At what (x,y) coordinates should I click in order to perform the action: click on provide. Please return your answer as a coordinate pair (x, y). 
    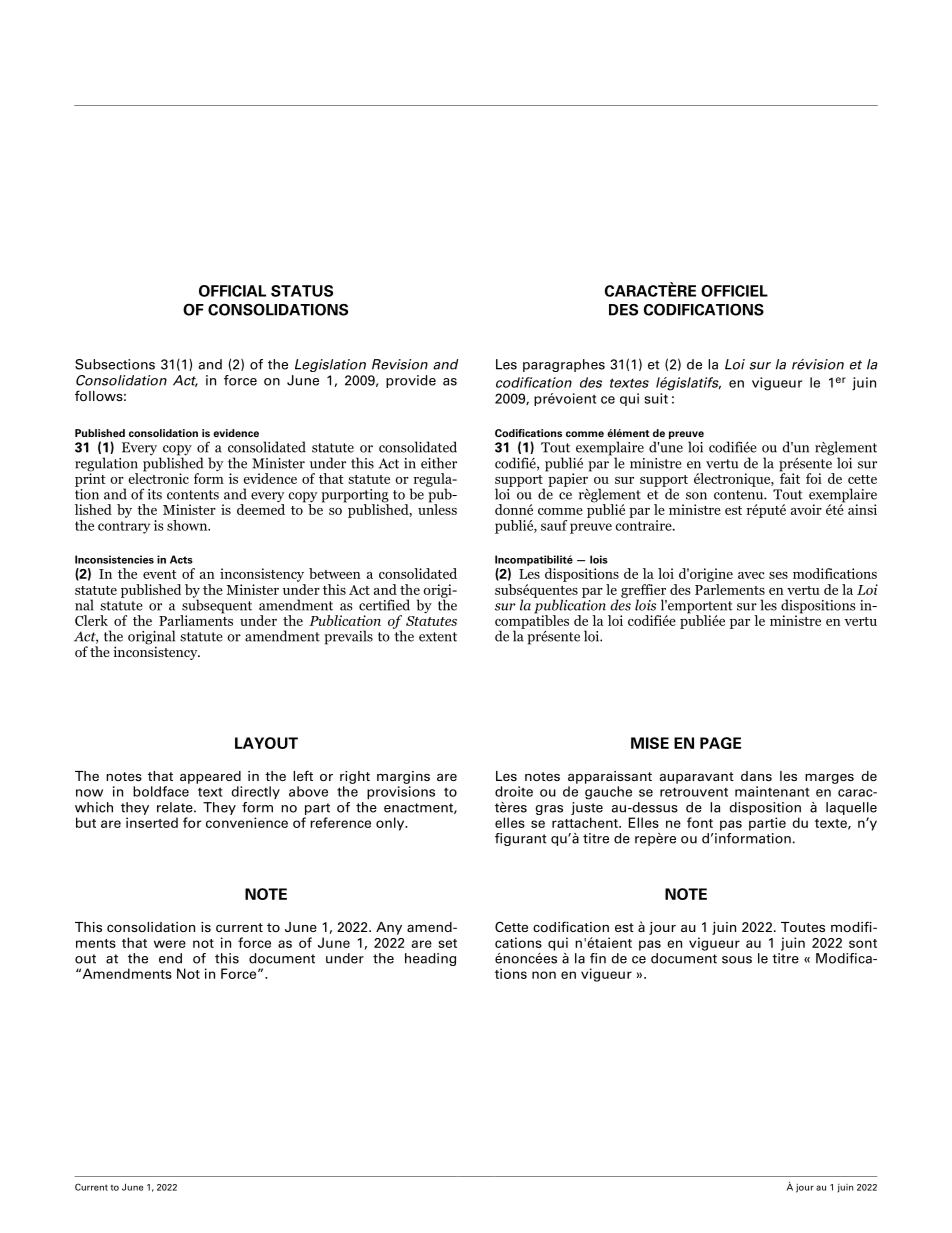
    Looking at the image, I should click on (411, 381).
